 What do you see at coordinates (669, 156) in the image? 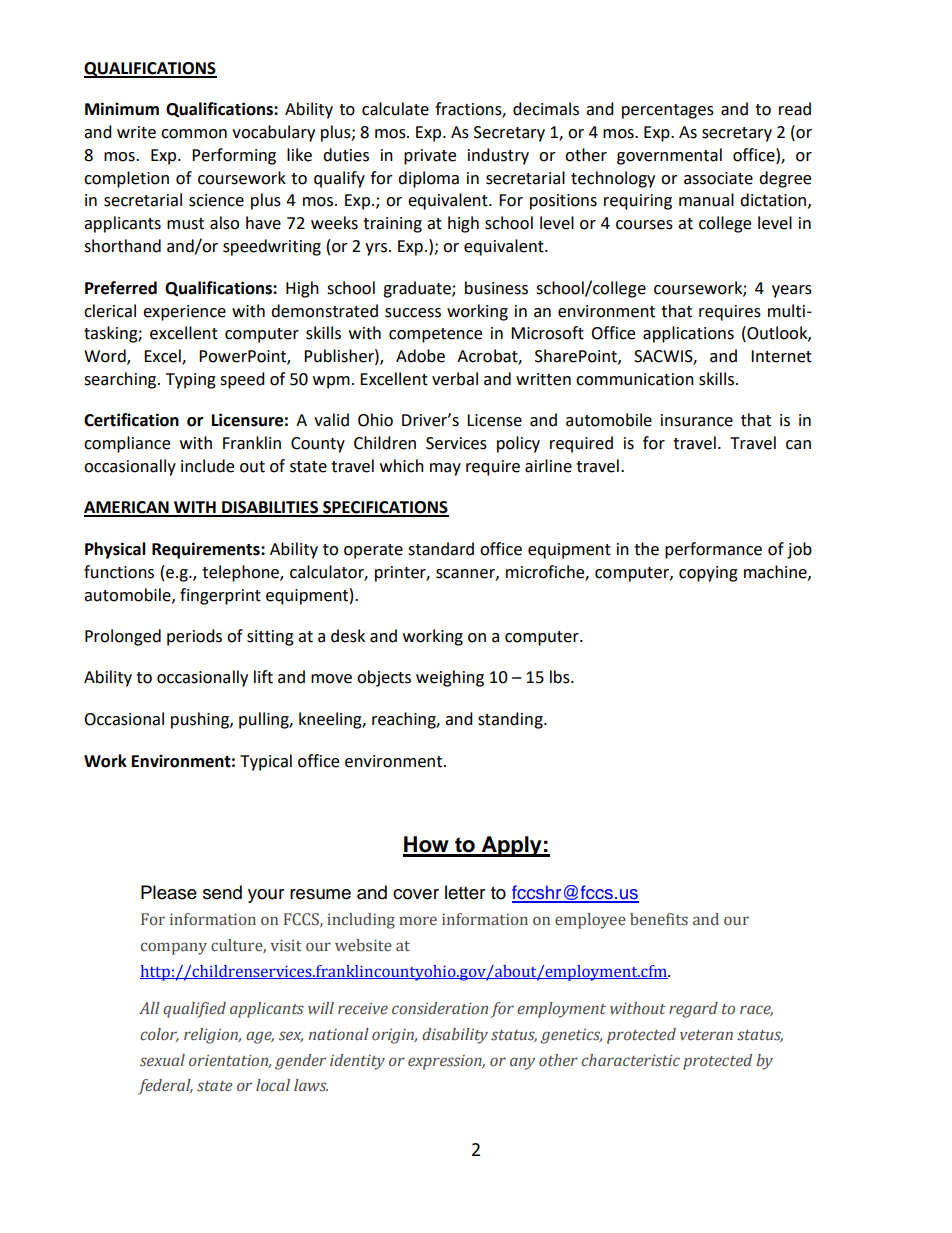
I see `governmental` at bounding box center [669, 156].
